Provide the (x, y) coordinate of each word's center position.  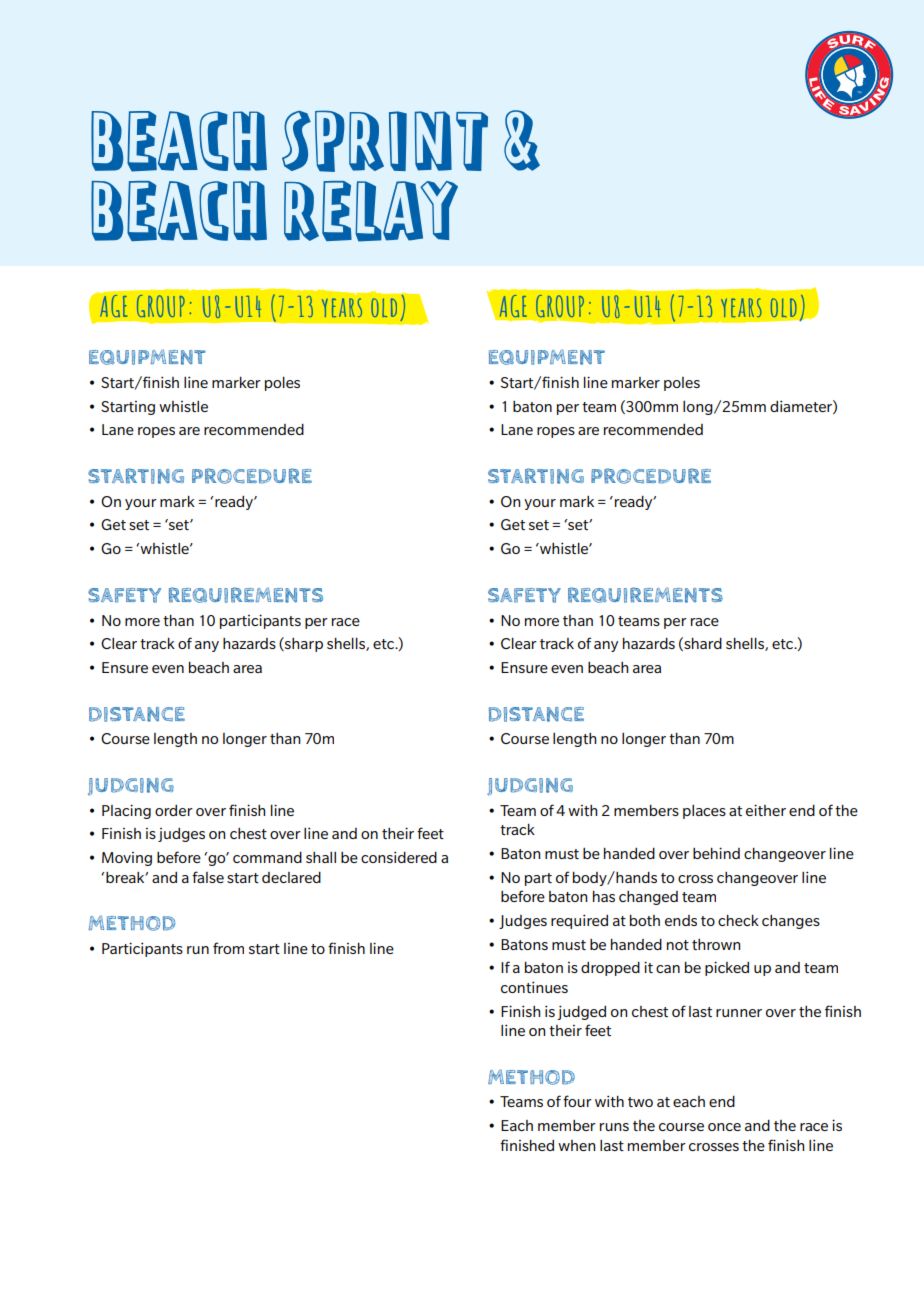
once (724, 1127)
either (766, 810)
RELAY (371, 211)
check (738, 920)
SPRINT (385, 141)
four (577, 1101)
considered (399, 857)
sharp (303, 644)
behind (716, 853)
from (228, 948)
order (174, 810)
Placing (126, 811)
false (208, 877)
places (704, 812)
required (579, 921)
